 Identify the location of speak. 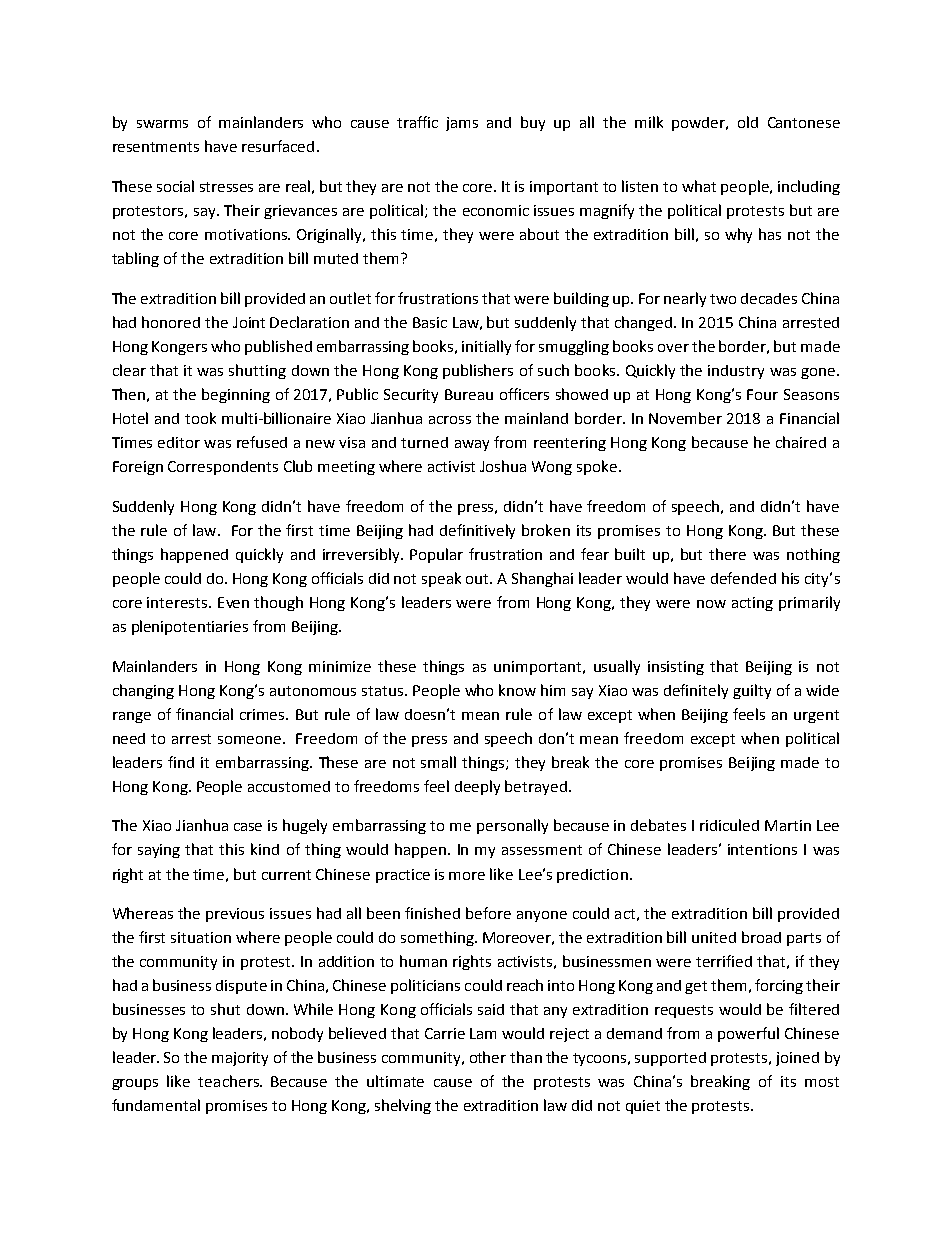
(441, 579).
